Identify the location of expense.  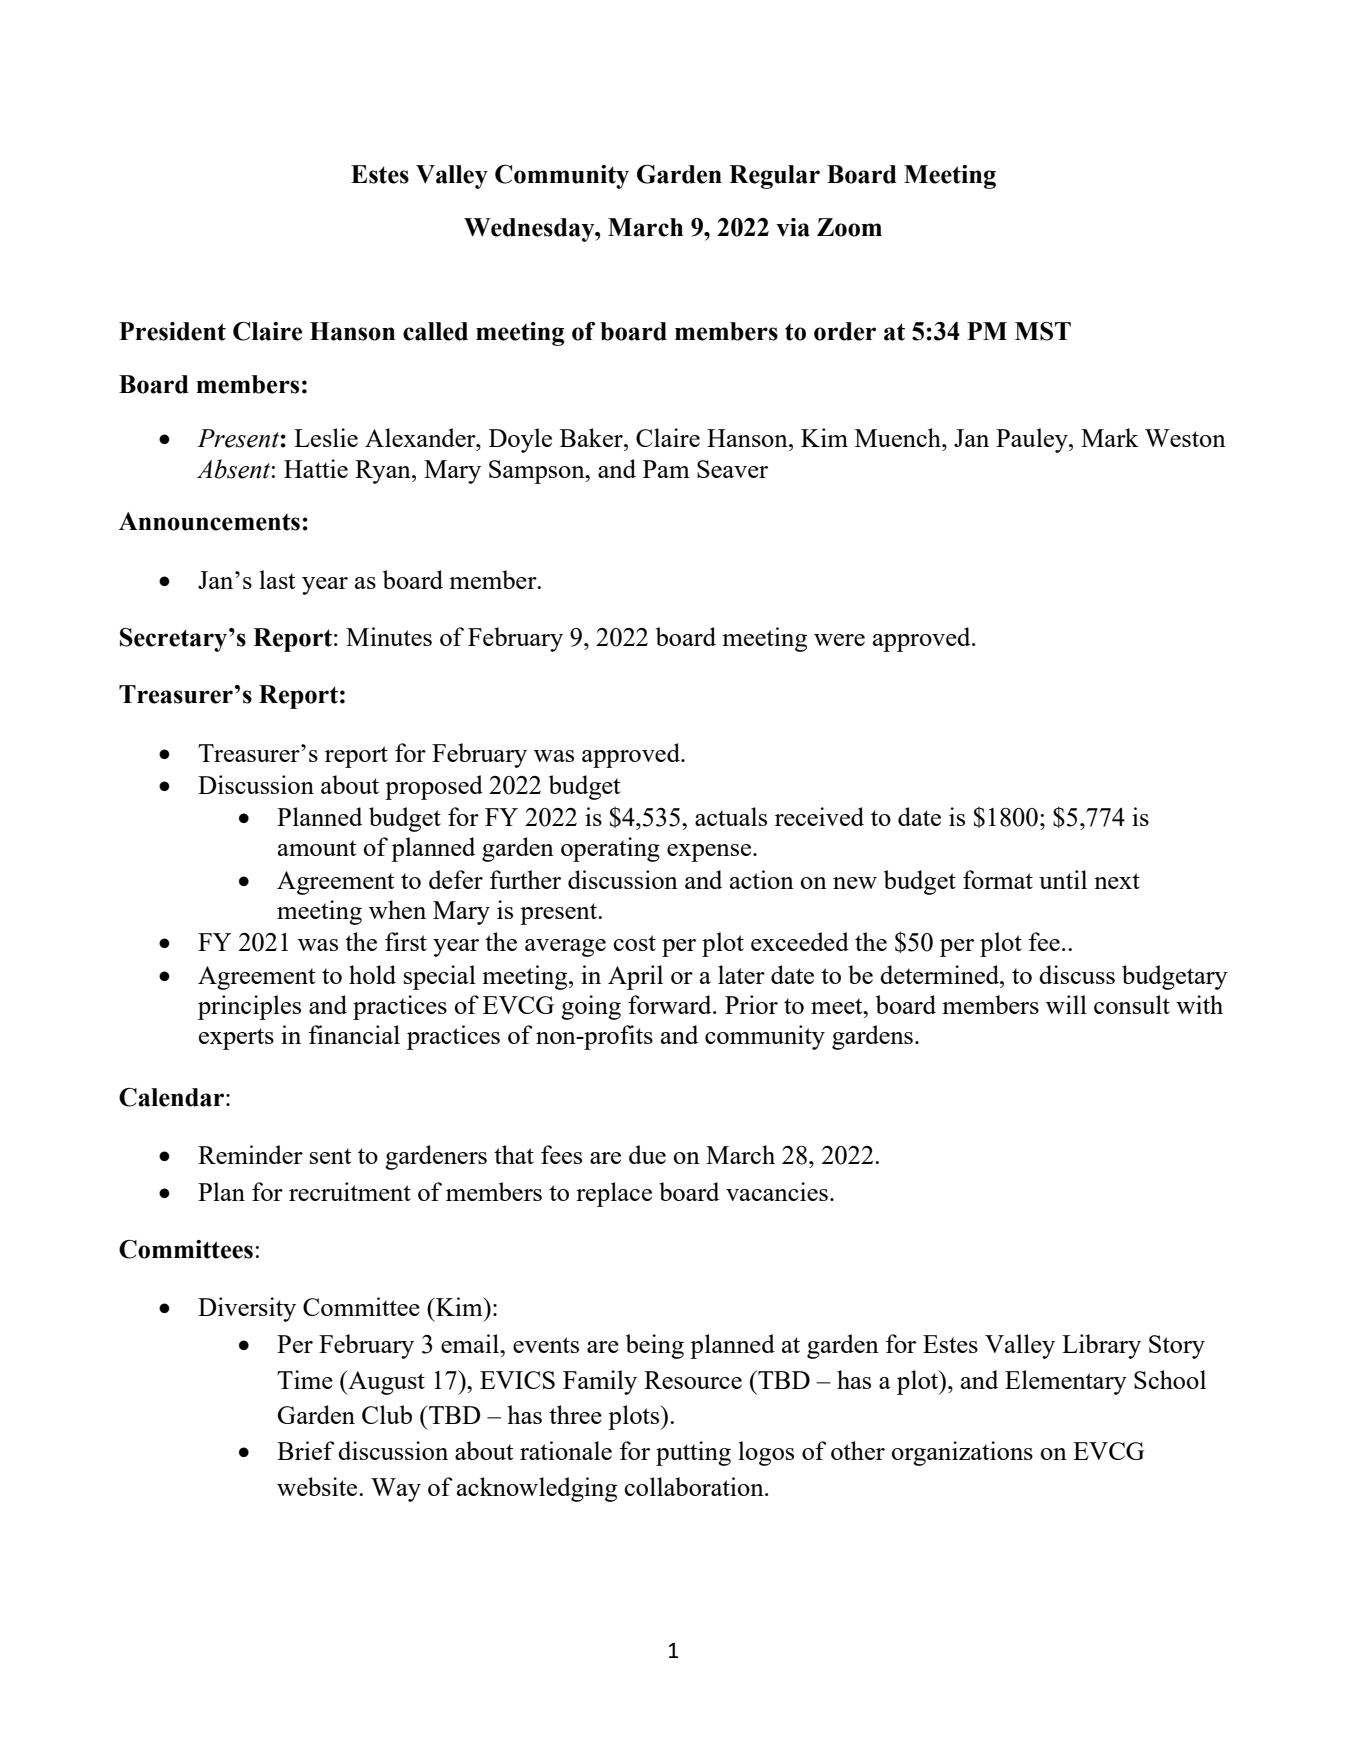
(710, 853).
